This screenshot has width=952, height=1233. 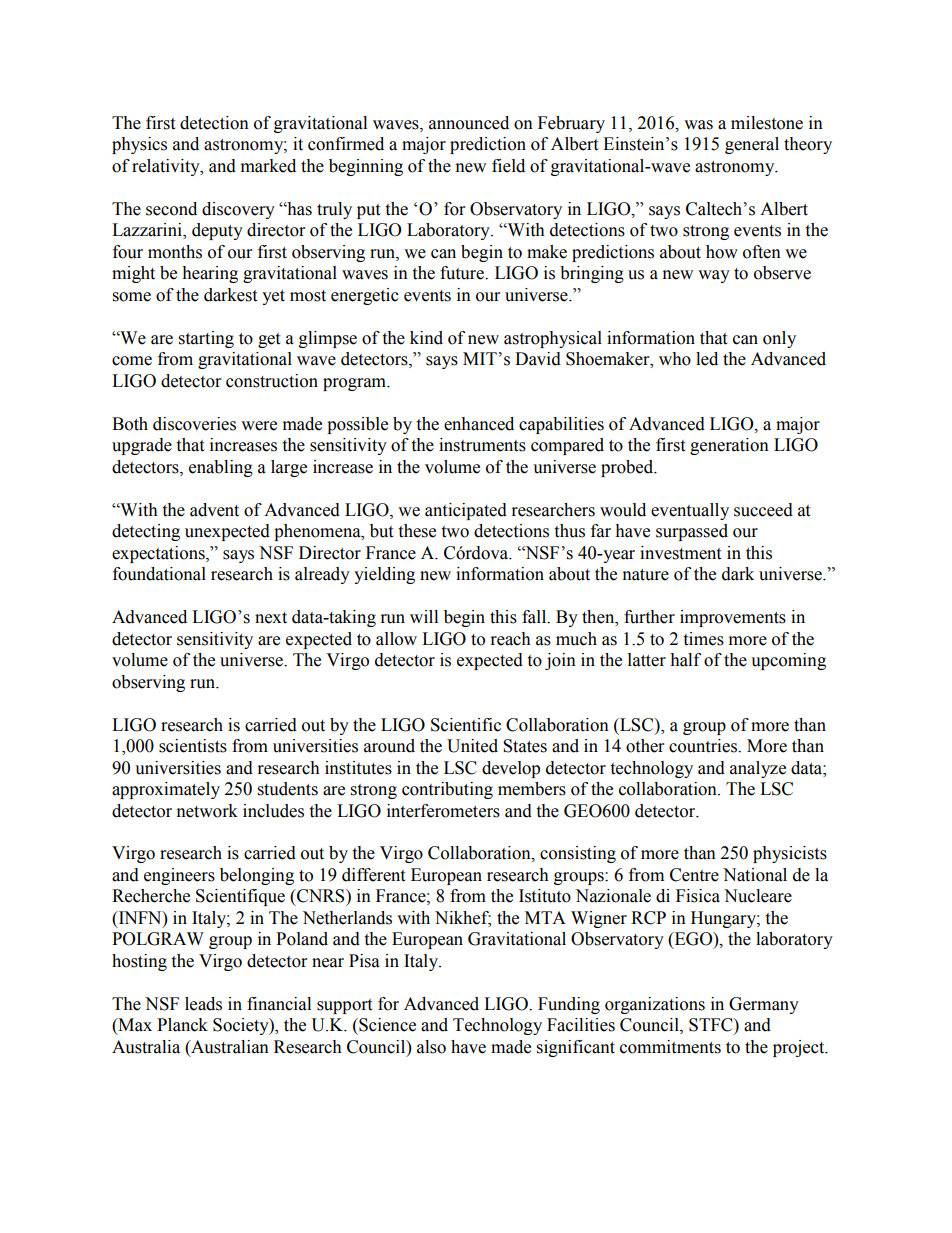 I want to click on instruments, so click(x=482, y=445).
